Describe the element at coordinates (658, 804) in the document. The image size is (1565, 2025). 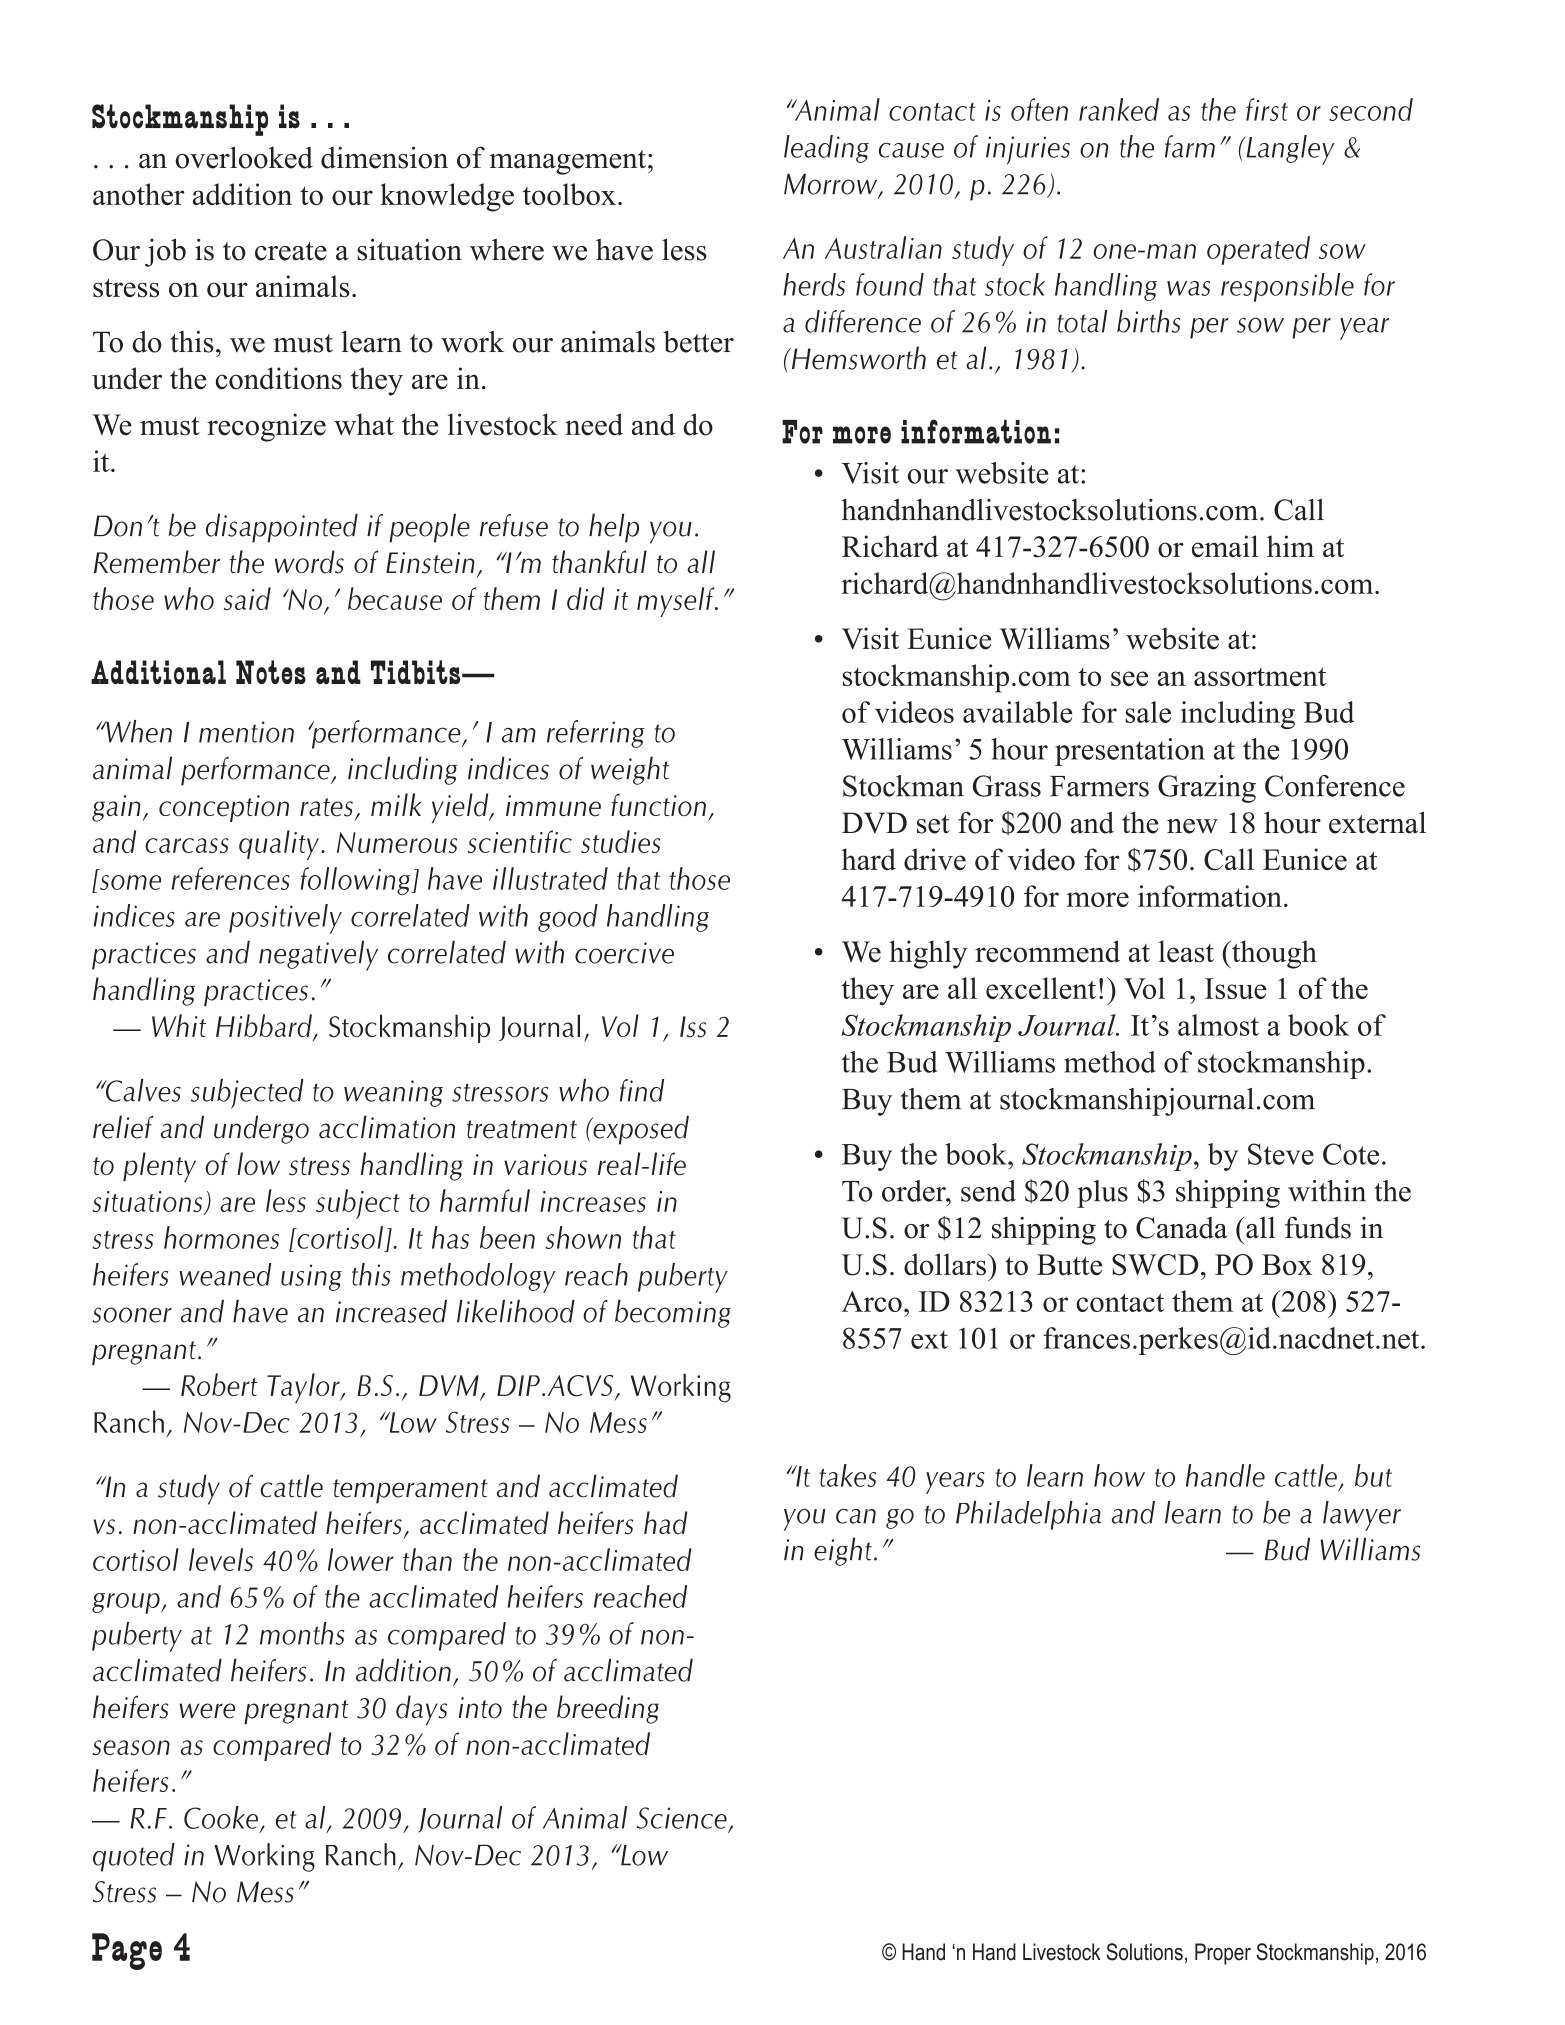
I see `function` at that location.
